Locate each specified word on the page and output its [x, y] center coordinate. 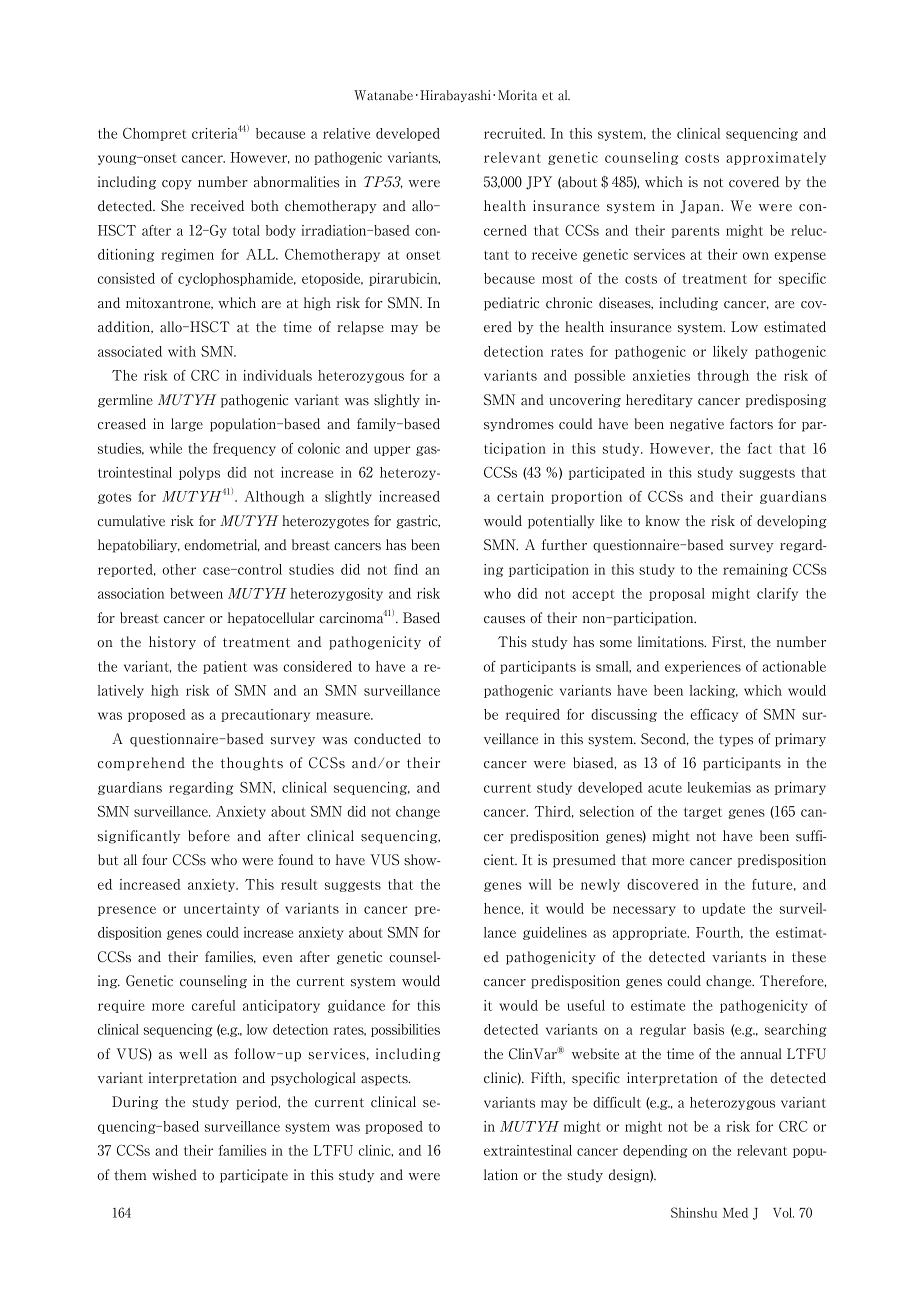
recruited [514, 133]
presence [127, 911]
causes [504, 620]
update [723, 909]
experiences [703, 667]
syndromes [519, 425]
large [187, 425]
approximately [776, 158]
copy [177, 185]
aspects [385, 1080]
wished [174, 1175]
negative [697, 425]
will [540, 884]
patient [225, 667]
